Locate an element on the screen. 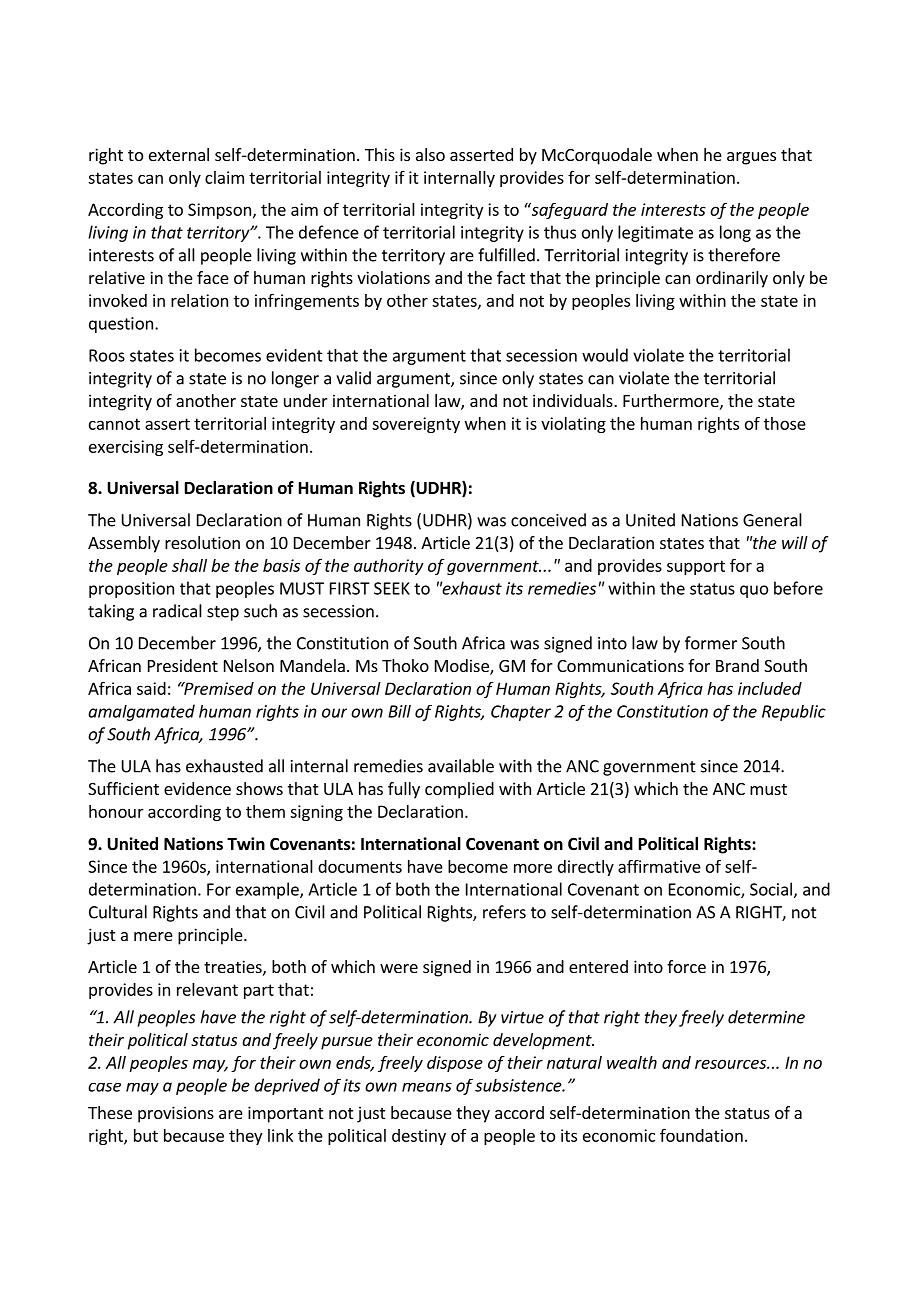  President is located at coordinates (183, 665).
